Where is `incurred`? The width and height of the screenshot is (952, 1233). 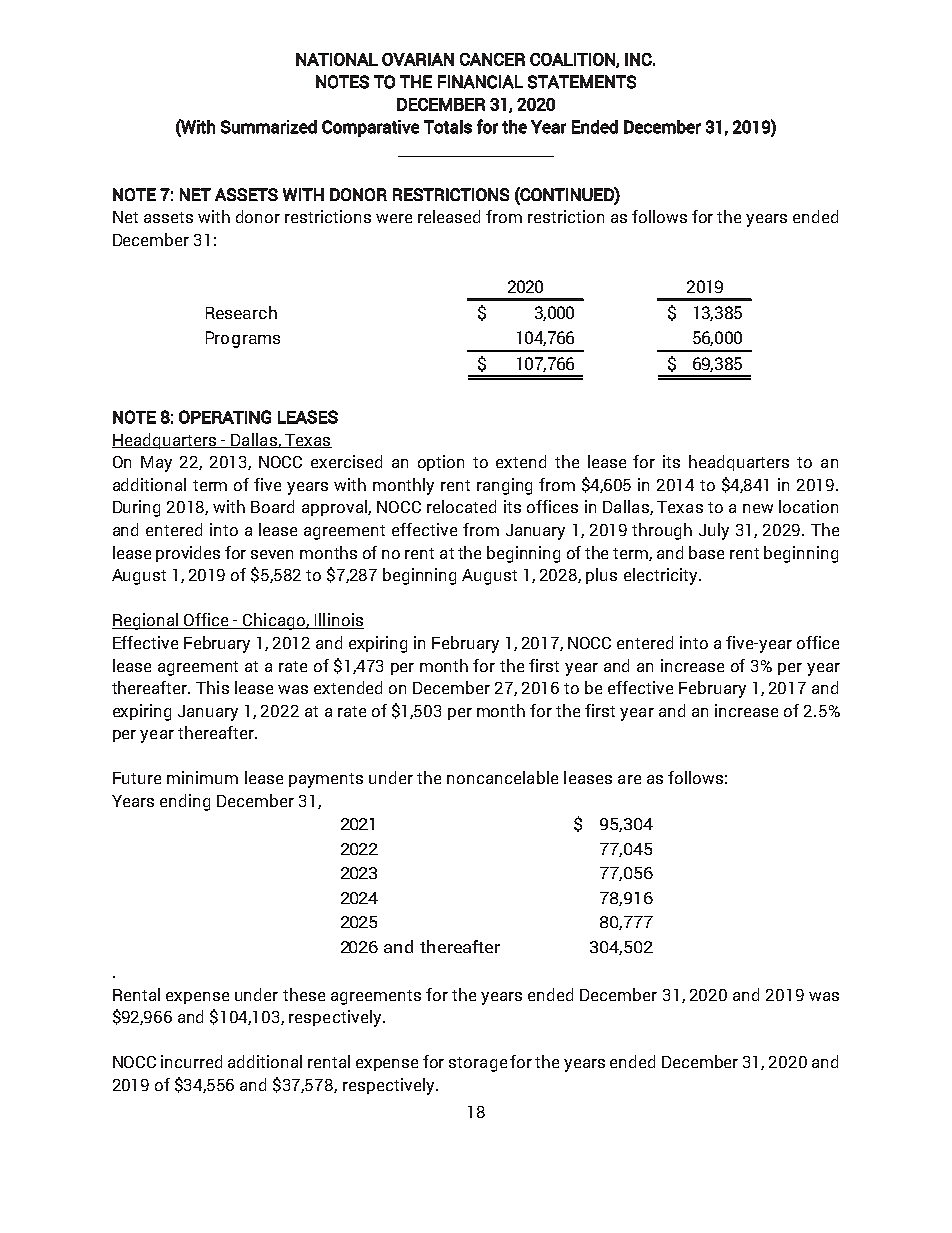 incurred is located at coordinates (191, 1061).
